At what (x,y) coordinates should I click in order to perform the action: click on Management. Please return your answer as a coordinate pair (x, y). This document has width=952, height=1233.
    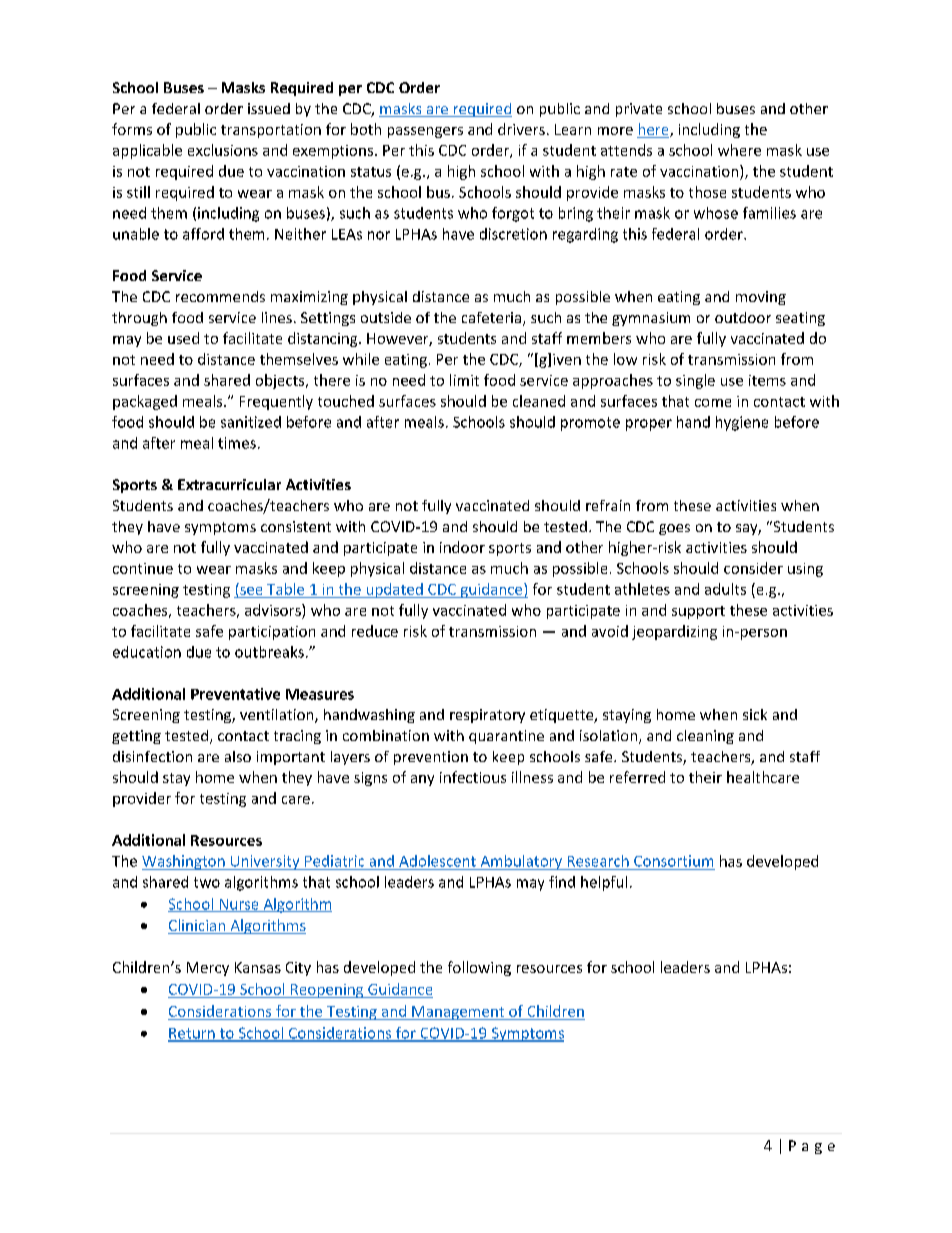
    Looking at the image, I should click on (458, 1013).
